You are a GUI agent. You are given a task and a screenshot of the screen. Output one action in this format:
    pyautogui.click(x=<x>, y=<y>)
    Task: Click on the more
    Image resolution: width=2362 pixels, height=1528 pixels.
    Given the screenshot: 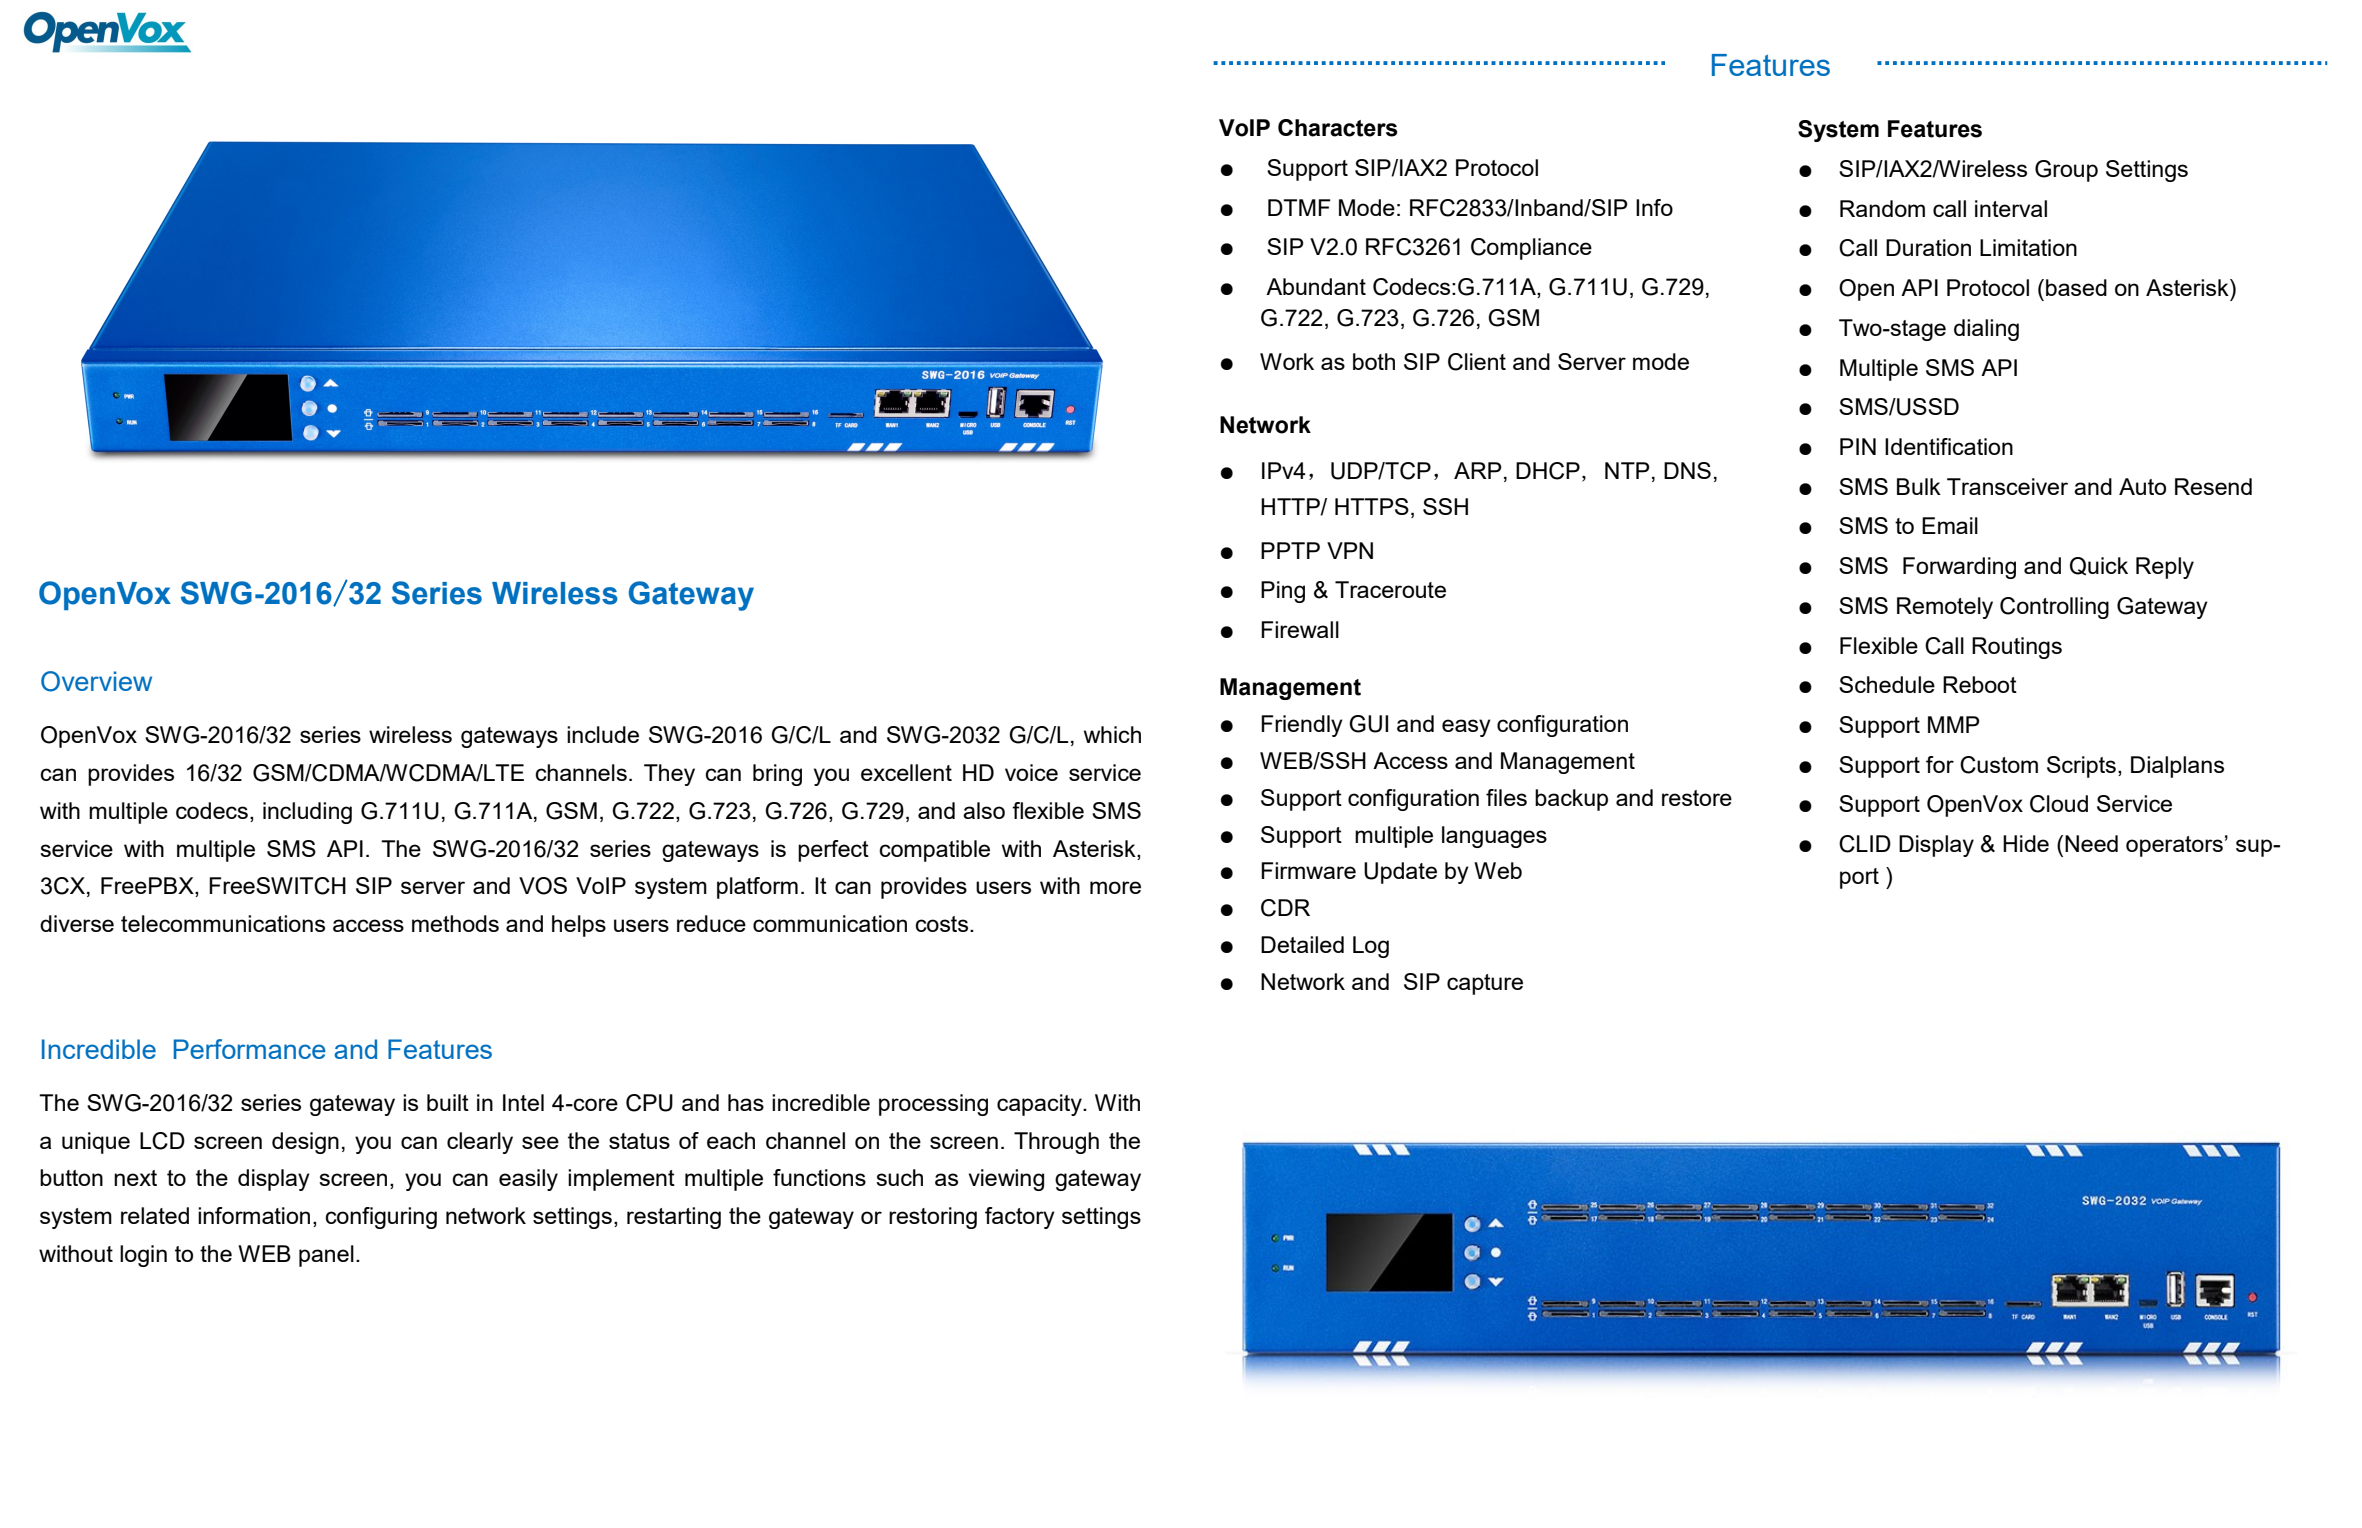 What is the action you would take?
    pyautogui.click(x=1115, y=887)
